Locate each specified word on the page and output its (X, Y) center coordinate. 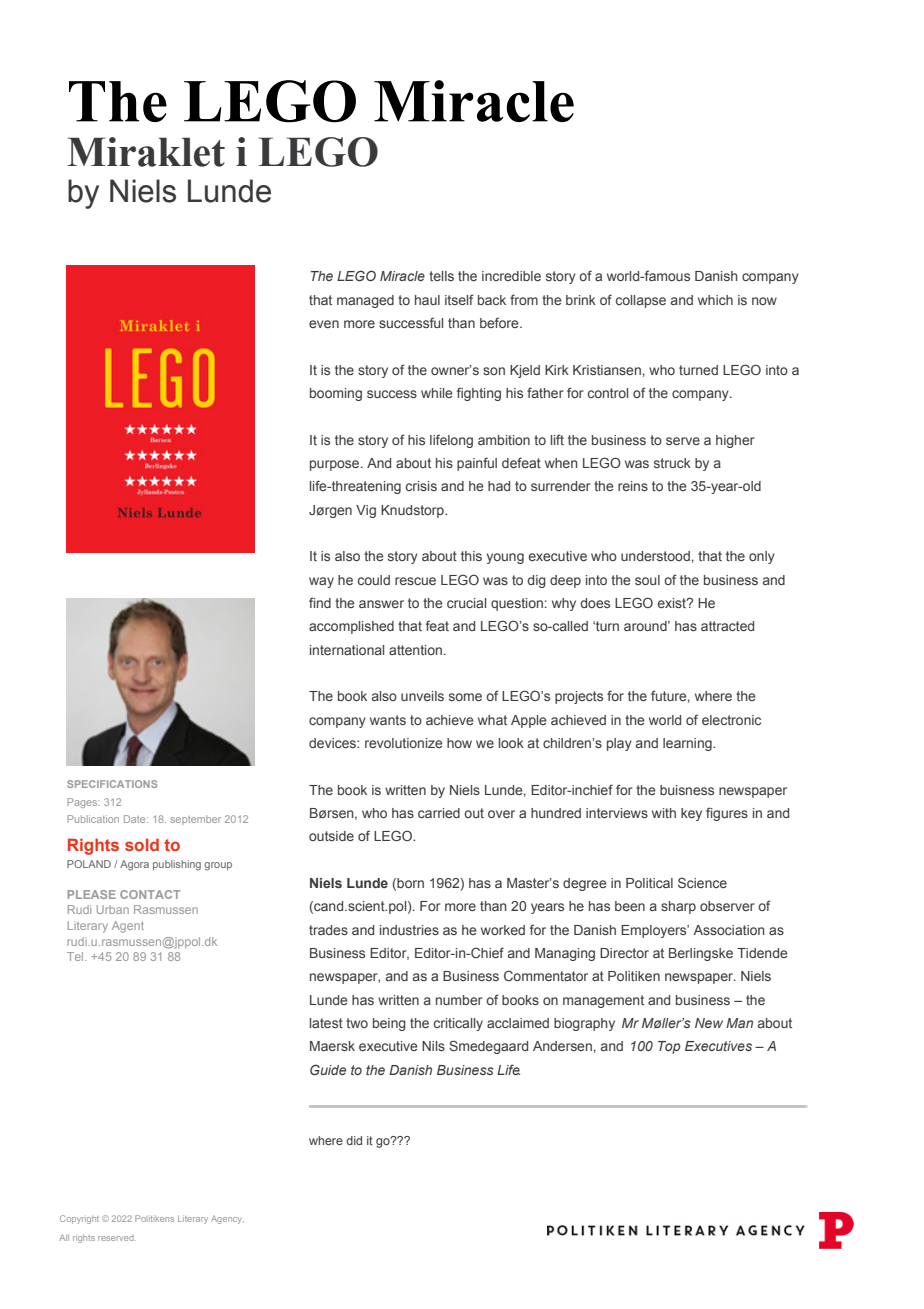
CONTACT (150, 894)
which (715, 300)
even (324, 324)
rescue (415, 581)
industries (409, 930)
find (320, 602)
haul (427, 300)
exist (673, 603)
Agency (227, 1220)
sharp (678, 907)
